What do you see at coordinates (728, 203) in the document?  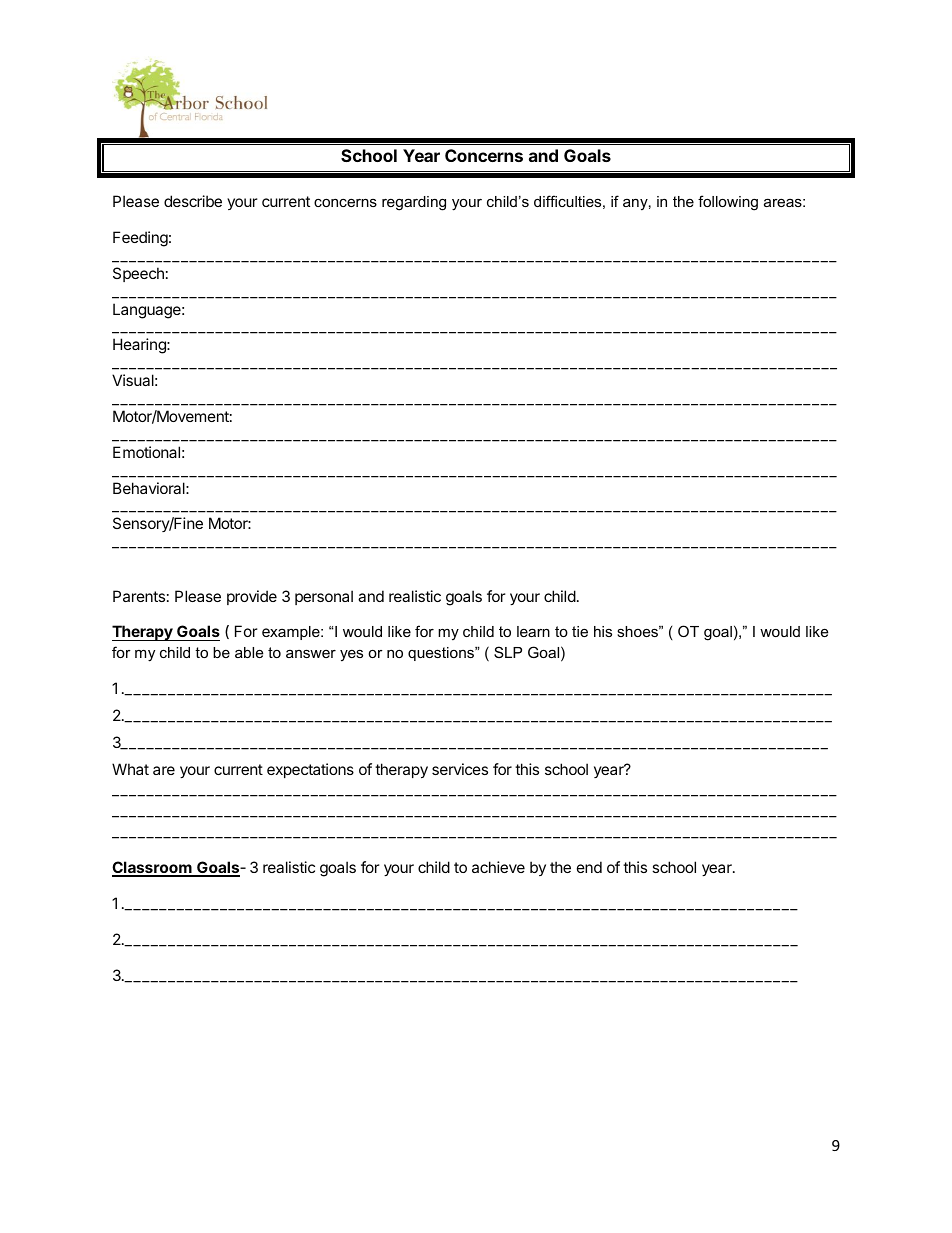 I see `following` at bounding box center [728, 203].
